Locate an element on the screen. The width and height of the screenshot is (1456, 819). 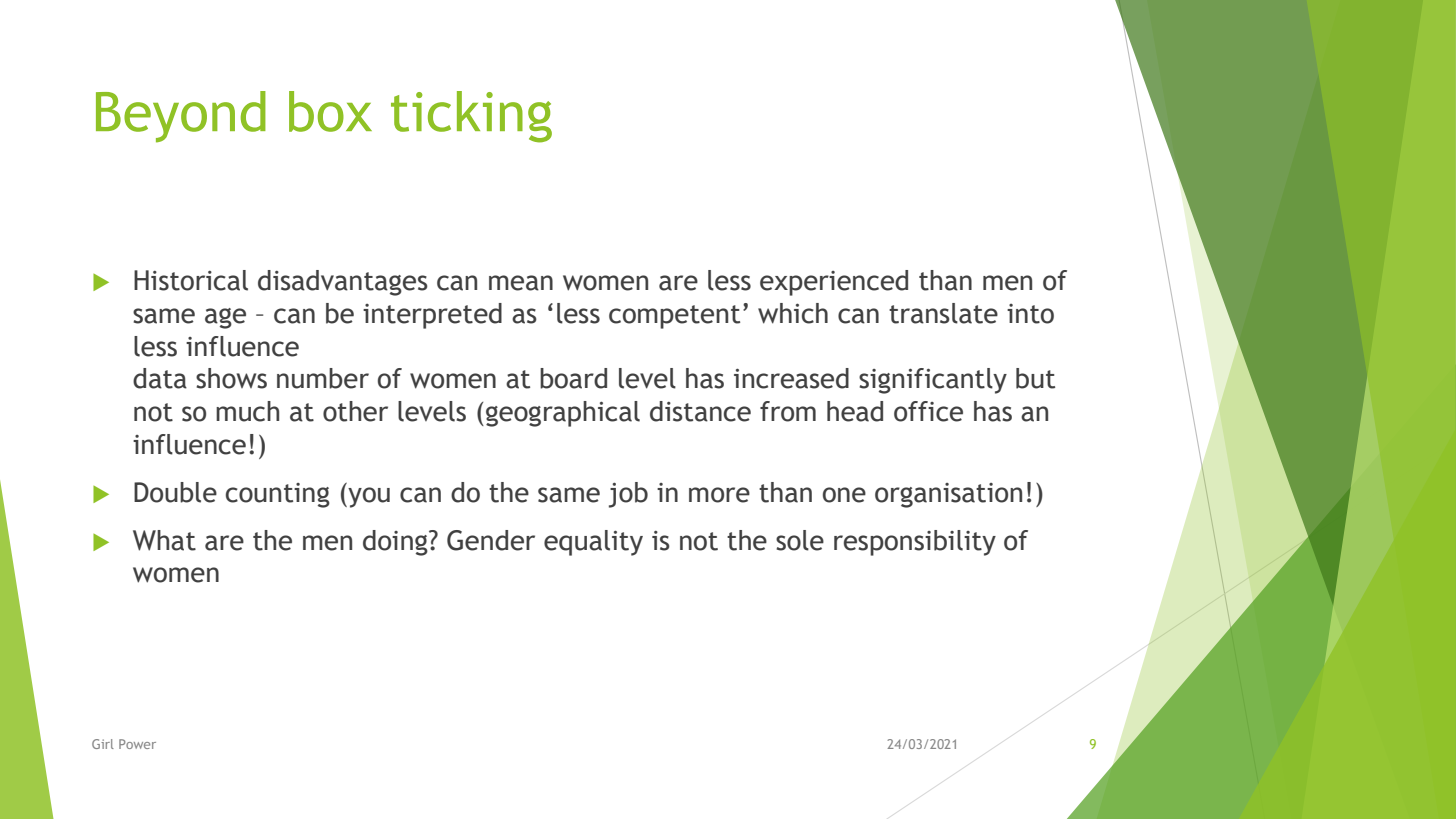
equality is located at coordinates (593, 543).
